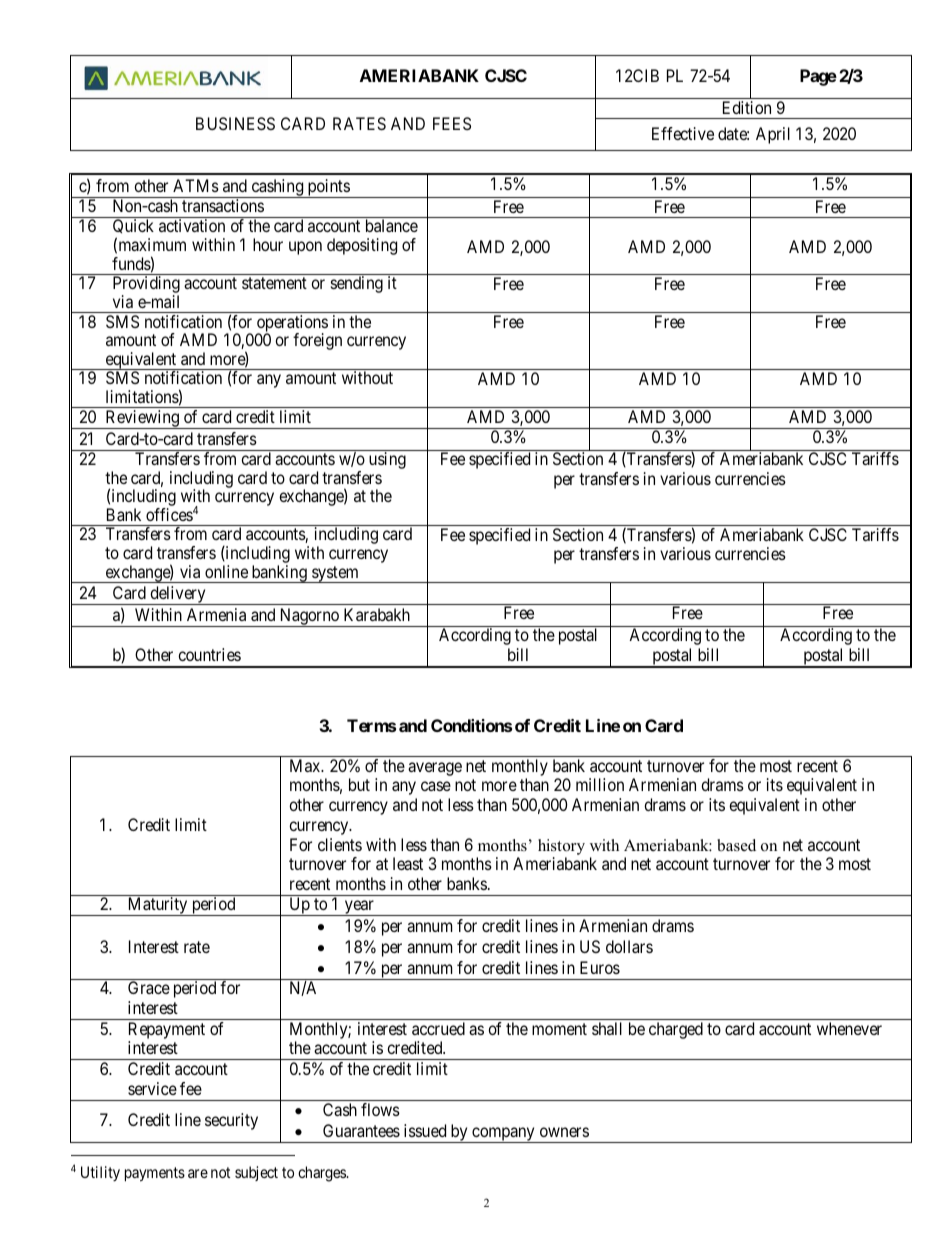 The width and height of the image is (952, 1233). What do you see at coordinates (683, 133) in the image?
I see `Effective` at bounding box center [683, 133].
